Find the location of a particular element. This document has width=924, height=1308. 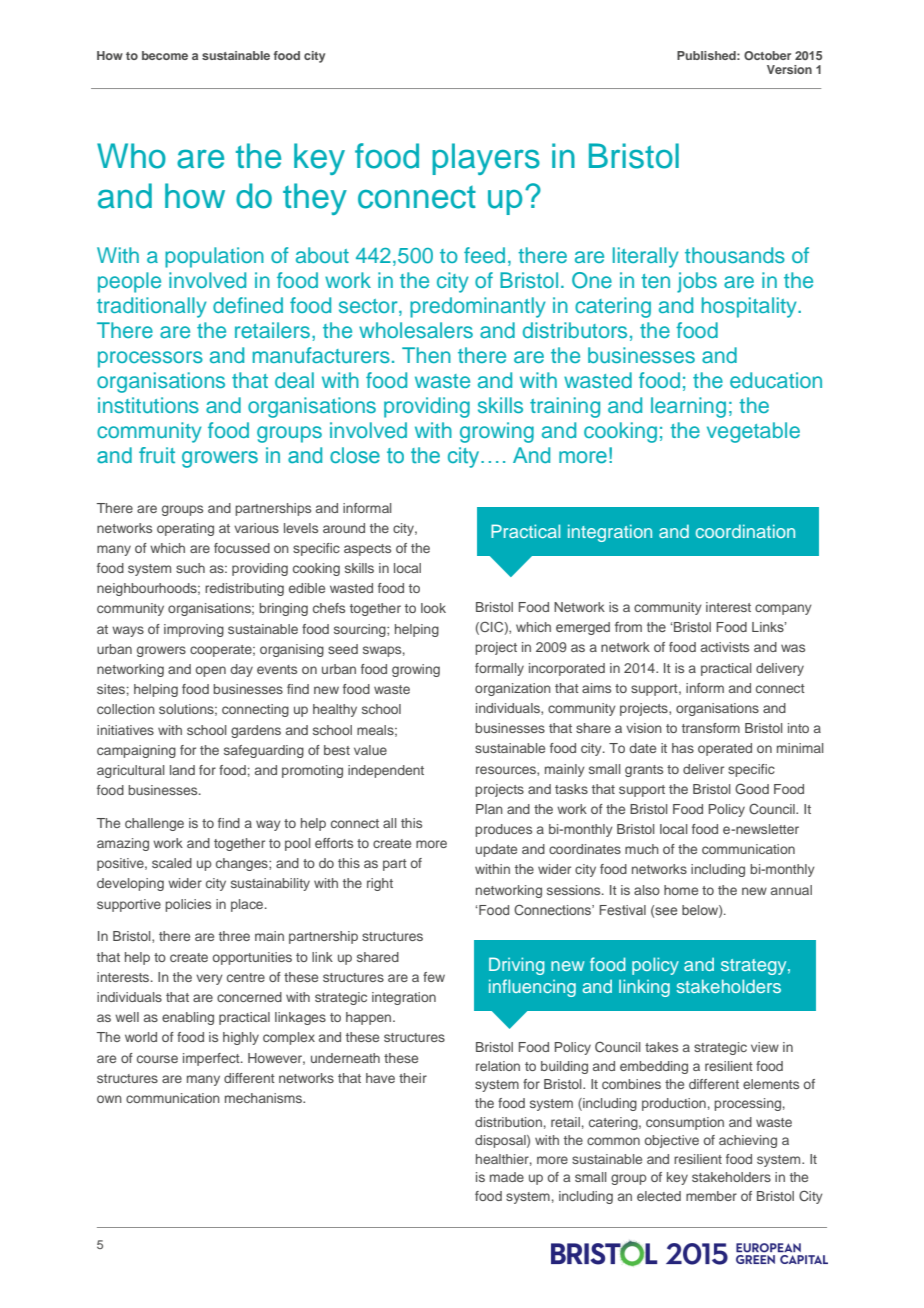

processors is located at coordinates (150, 359).
